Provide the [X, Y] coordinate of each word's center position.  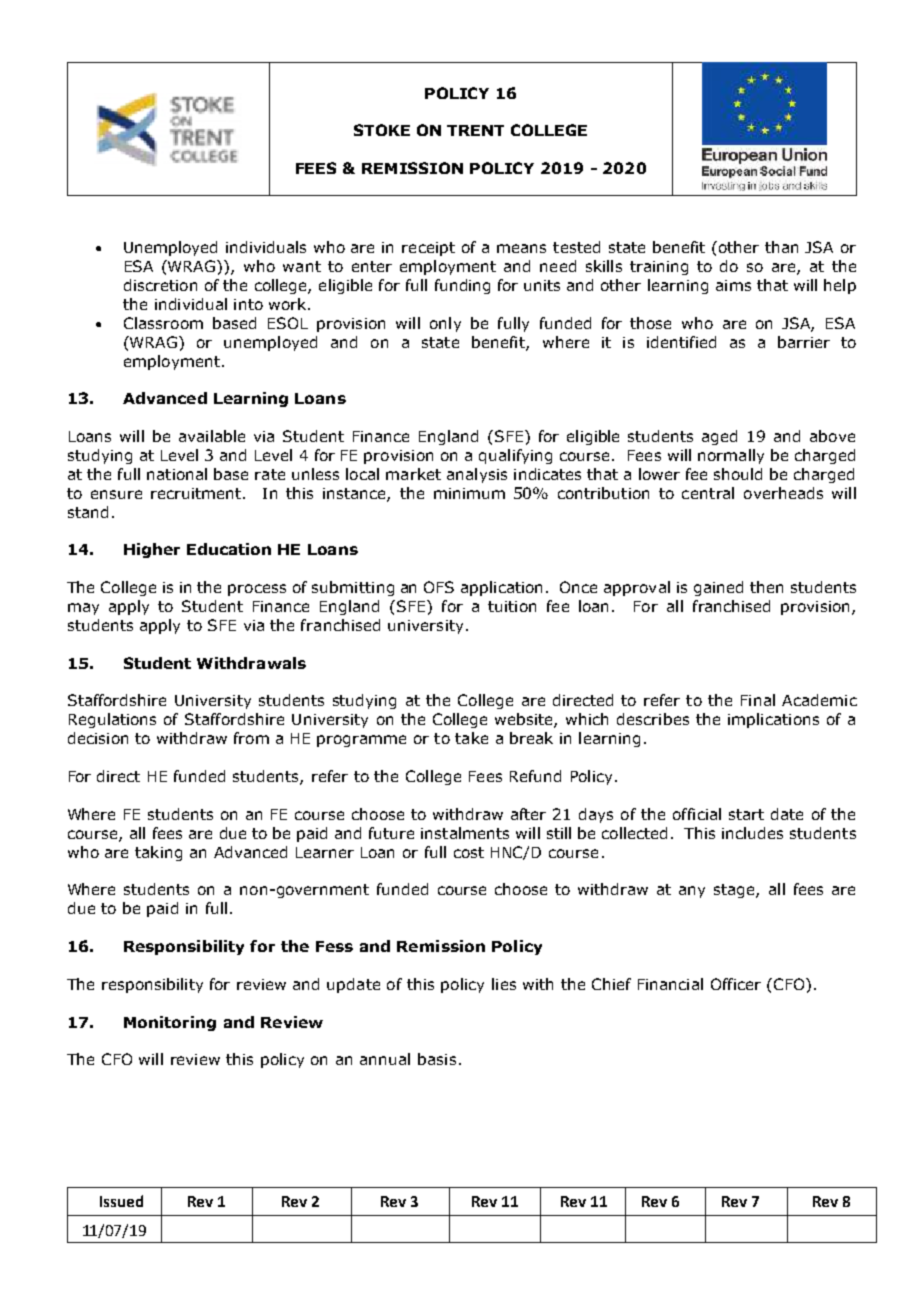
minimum [469, 493]
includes [752, 833]
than [781, 247]
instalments [465, 833]
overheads [783, 493]
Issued [121, 1201]
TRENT [475, 130]
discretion [160, 285]
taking [158, 853]
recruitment [197, 493]
